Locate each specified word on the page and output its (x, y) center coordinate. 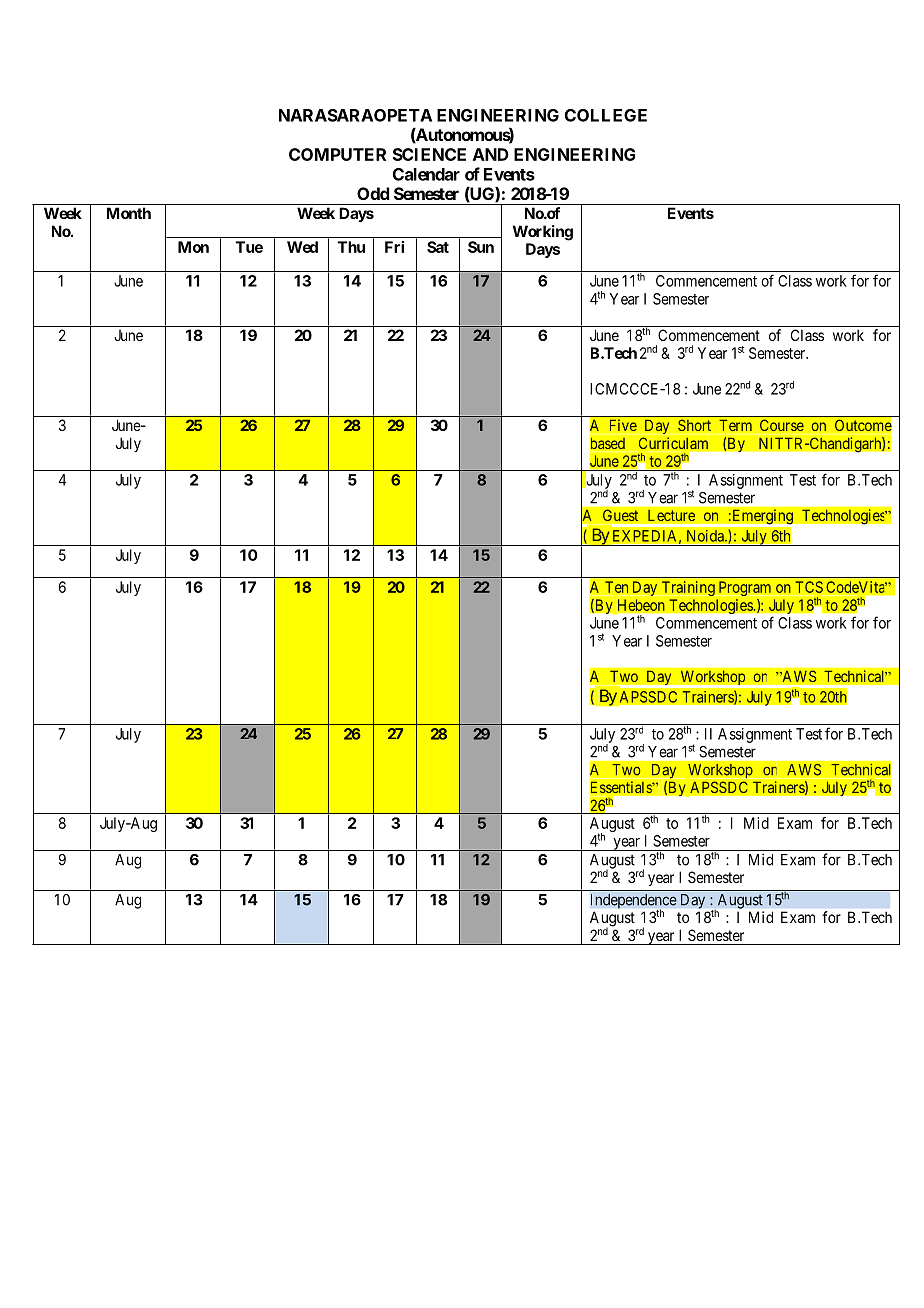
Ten (616, 587)
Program (745, 588)
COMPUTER (337, 154)
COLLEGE (606, 115)
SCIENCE (429, 154)
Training (688, 588)
